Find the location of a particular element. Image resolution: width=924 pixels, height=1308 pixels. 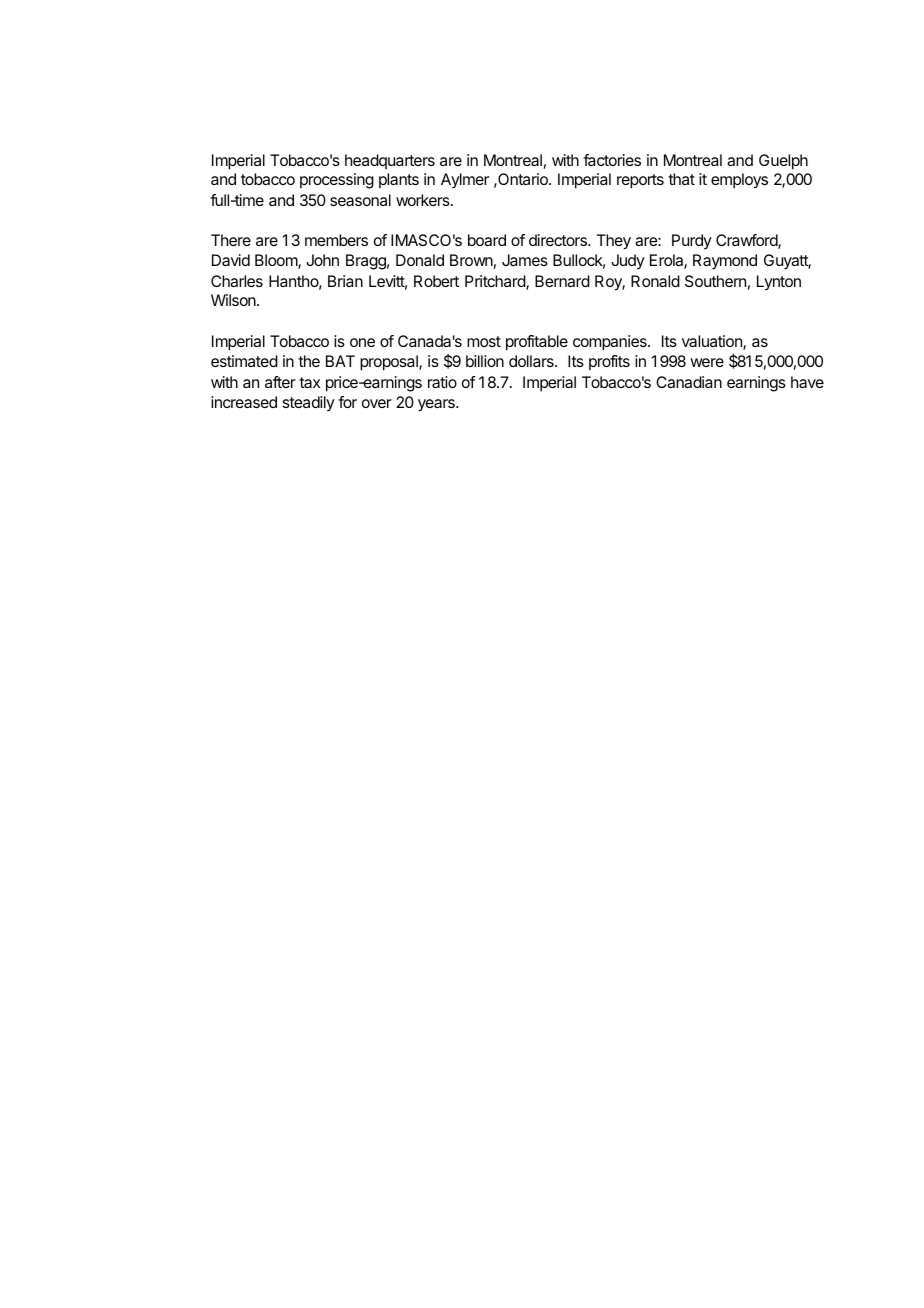

Ontario is located at coordinates (523, 179).
